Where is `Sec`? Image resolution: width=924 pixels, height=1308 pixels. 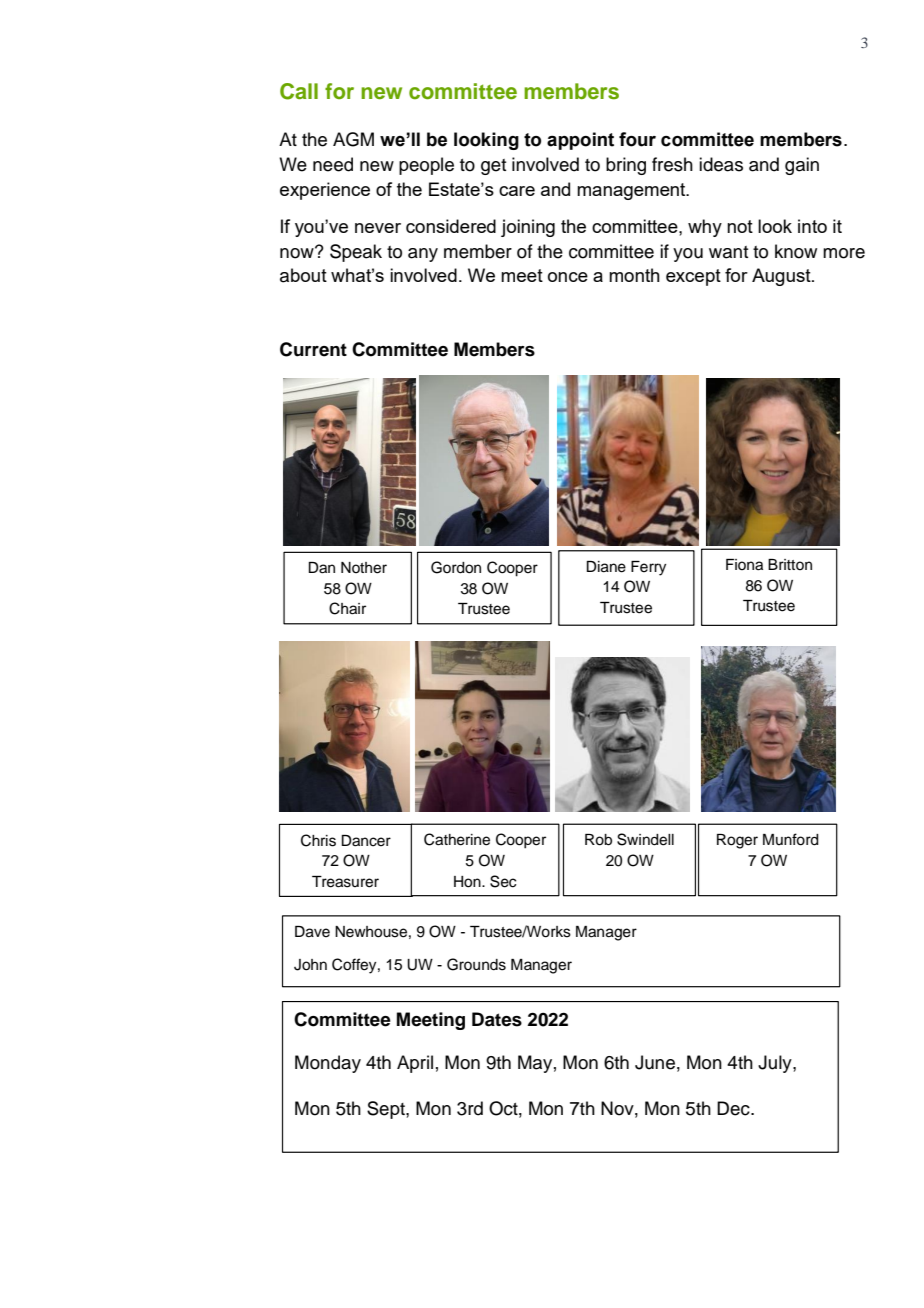
Sec is located at coordinates (503, 881).
